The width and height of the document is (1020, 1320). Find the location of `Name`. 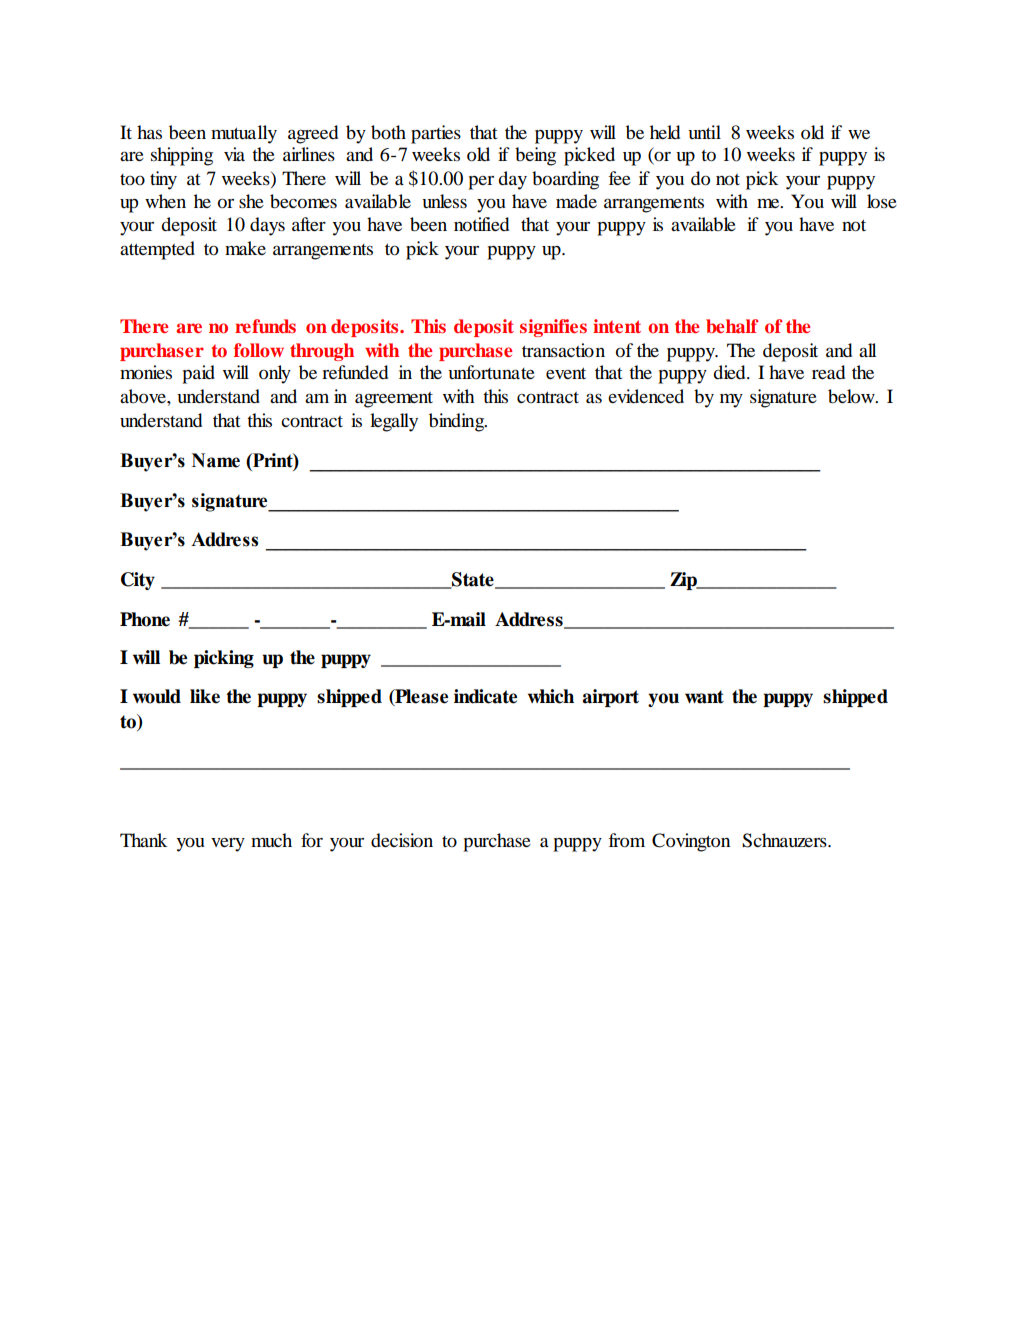

Name is located at coordinates (216, 460).
